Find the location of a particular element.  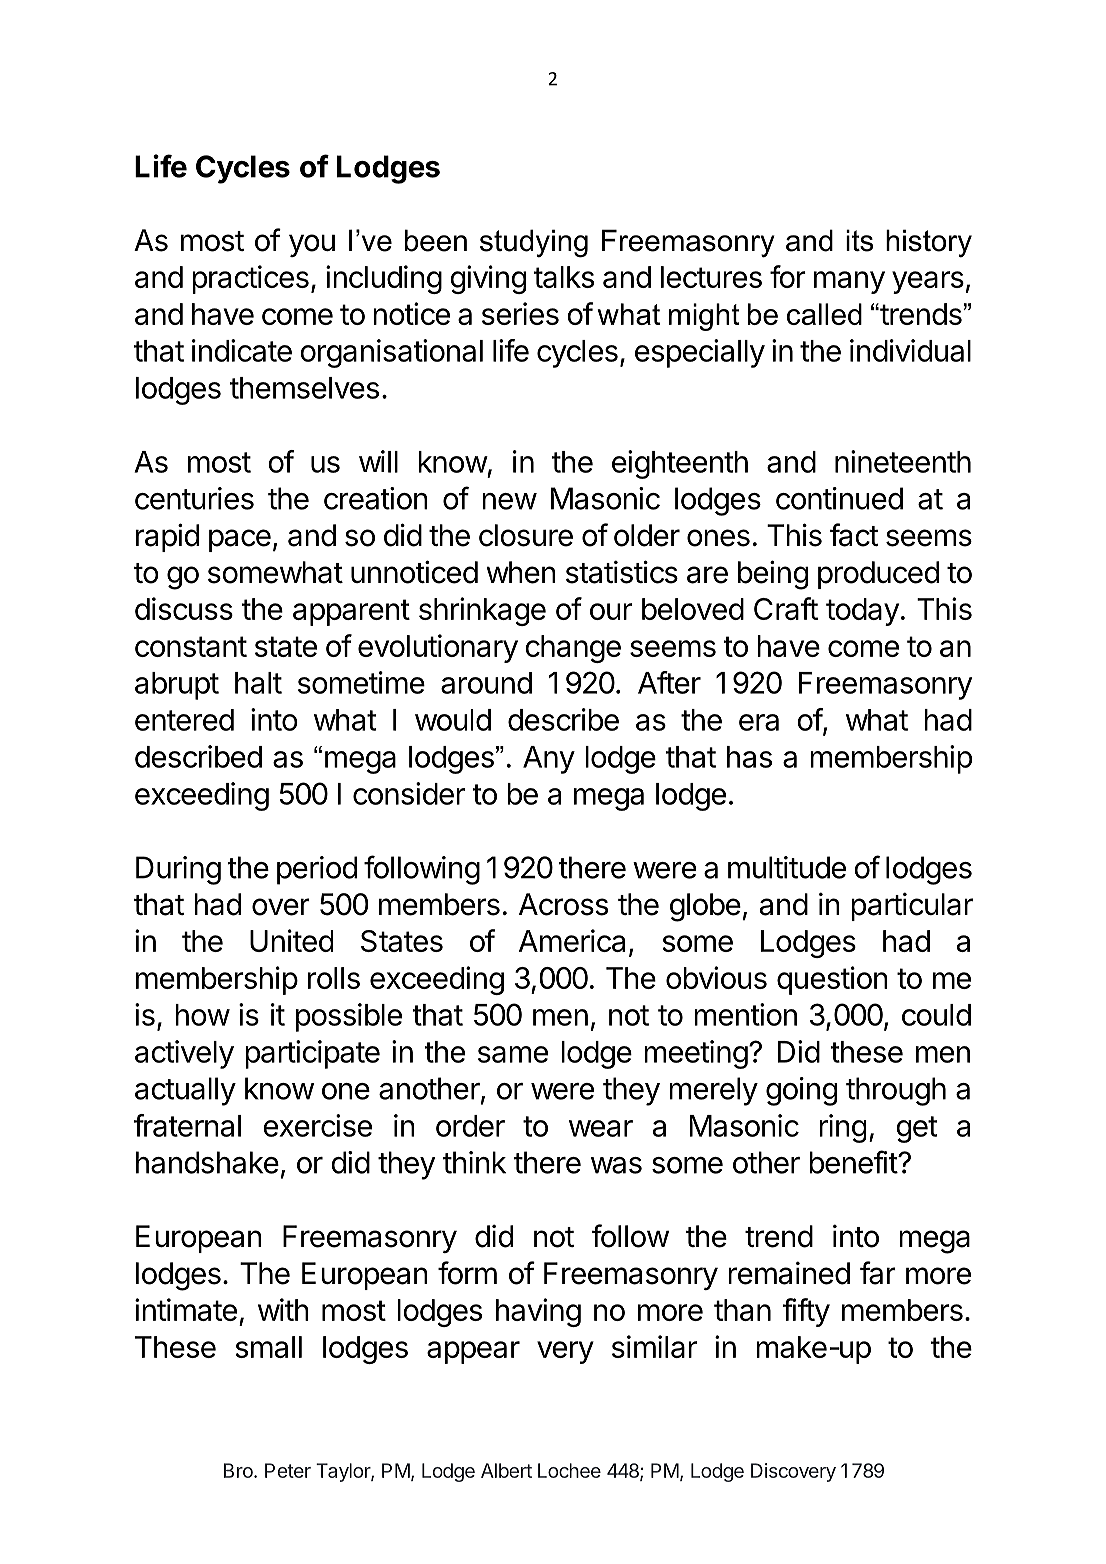

produced is located at coordinates (878, 575).
